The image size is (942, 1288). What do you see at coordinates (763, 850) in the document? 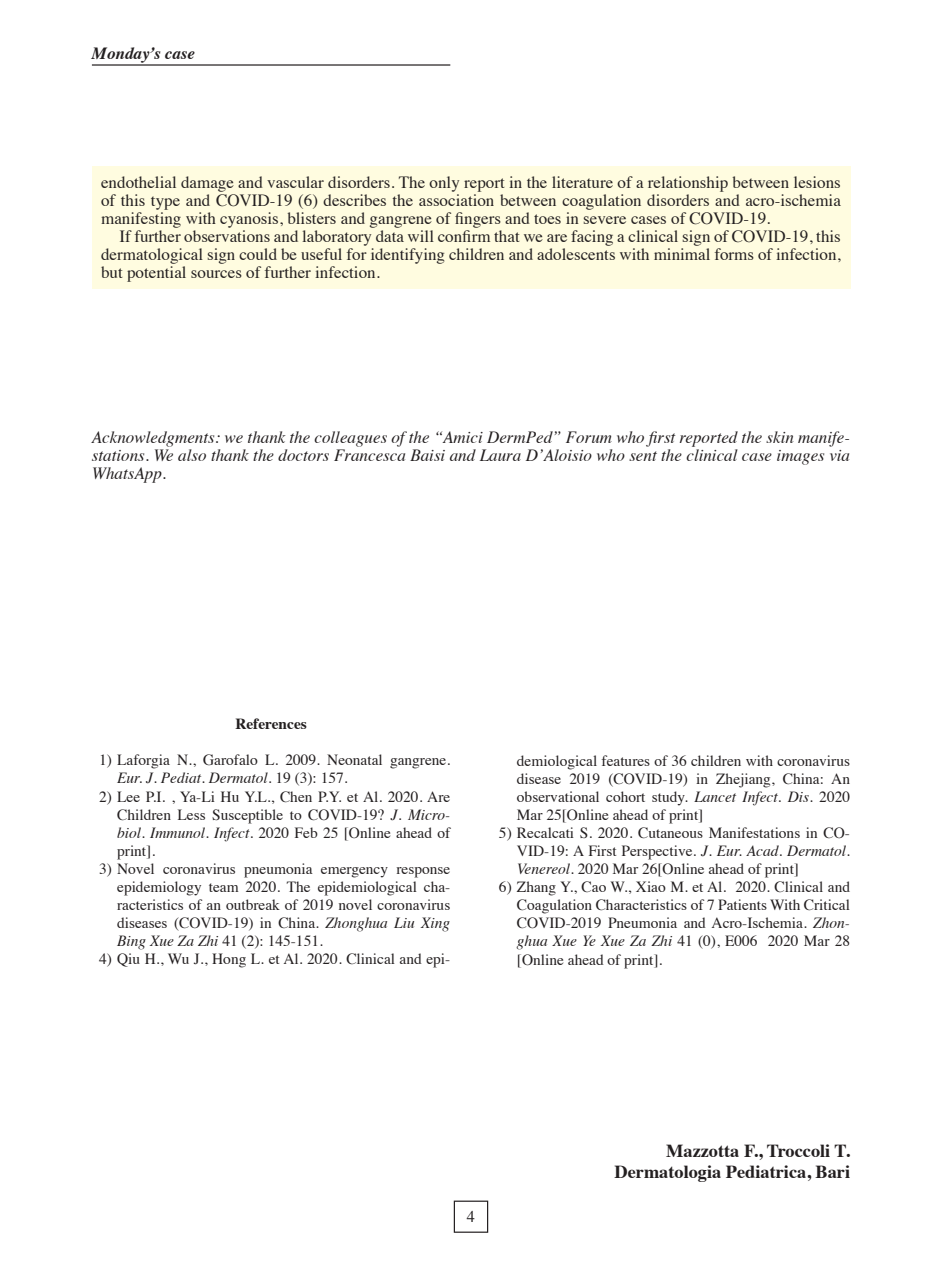
I see `Acad` at bounding box center [763, 850].
